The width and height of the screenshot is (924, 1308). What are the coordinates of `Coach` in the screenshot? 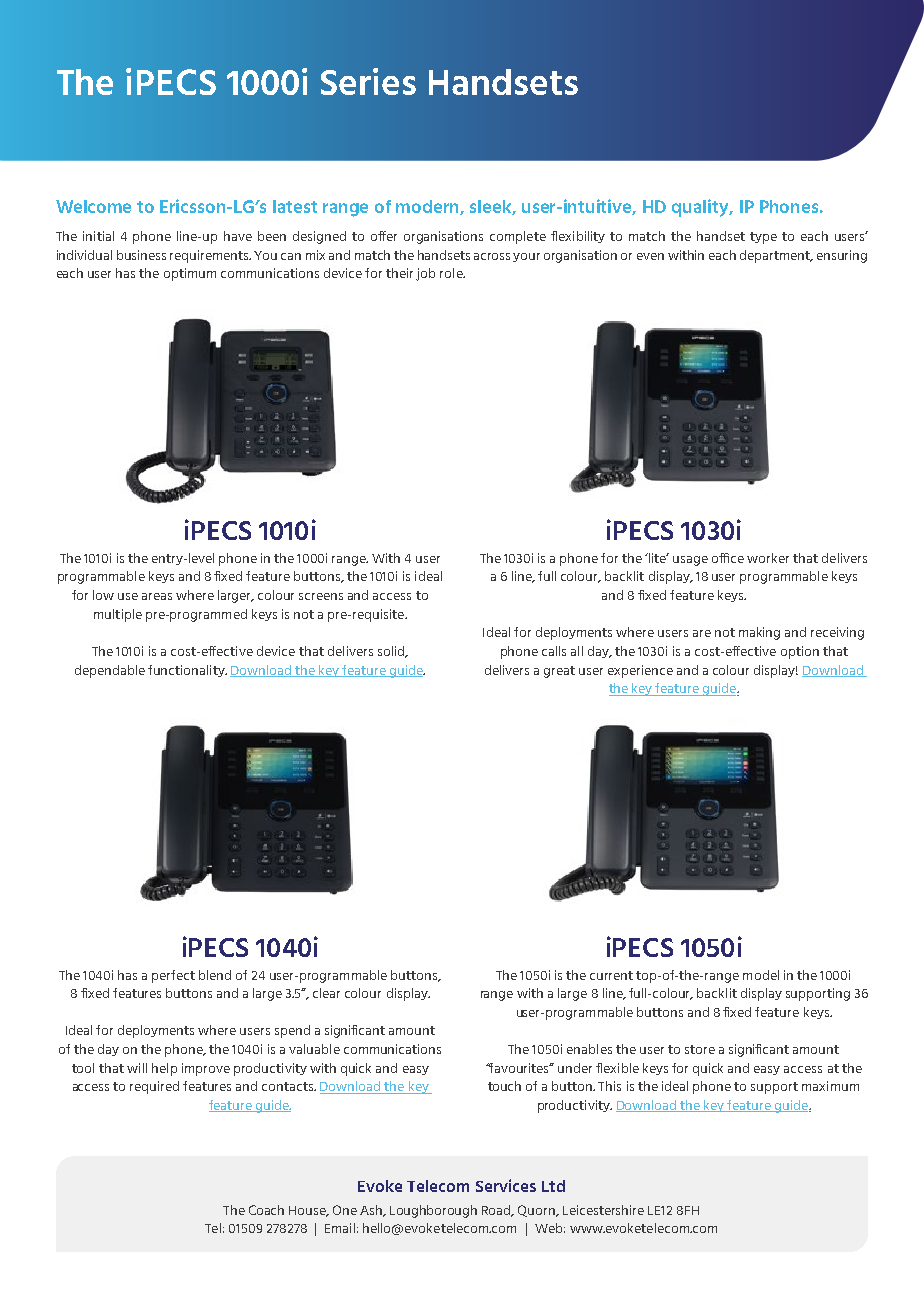 It's located at (266, 1210).
